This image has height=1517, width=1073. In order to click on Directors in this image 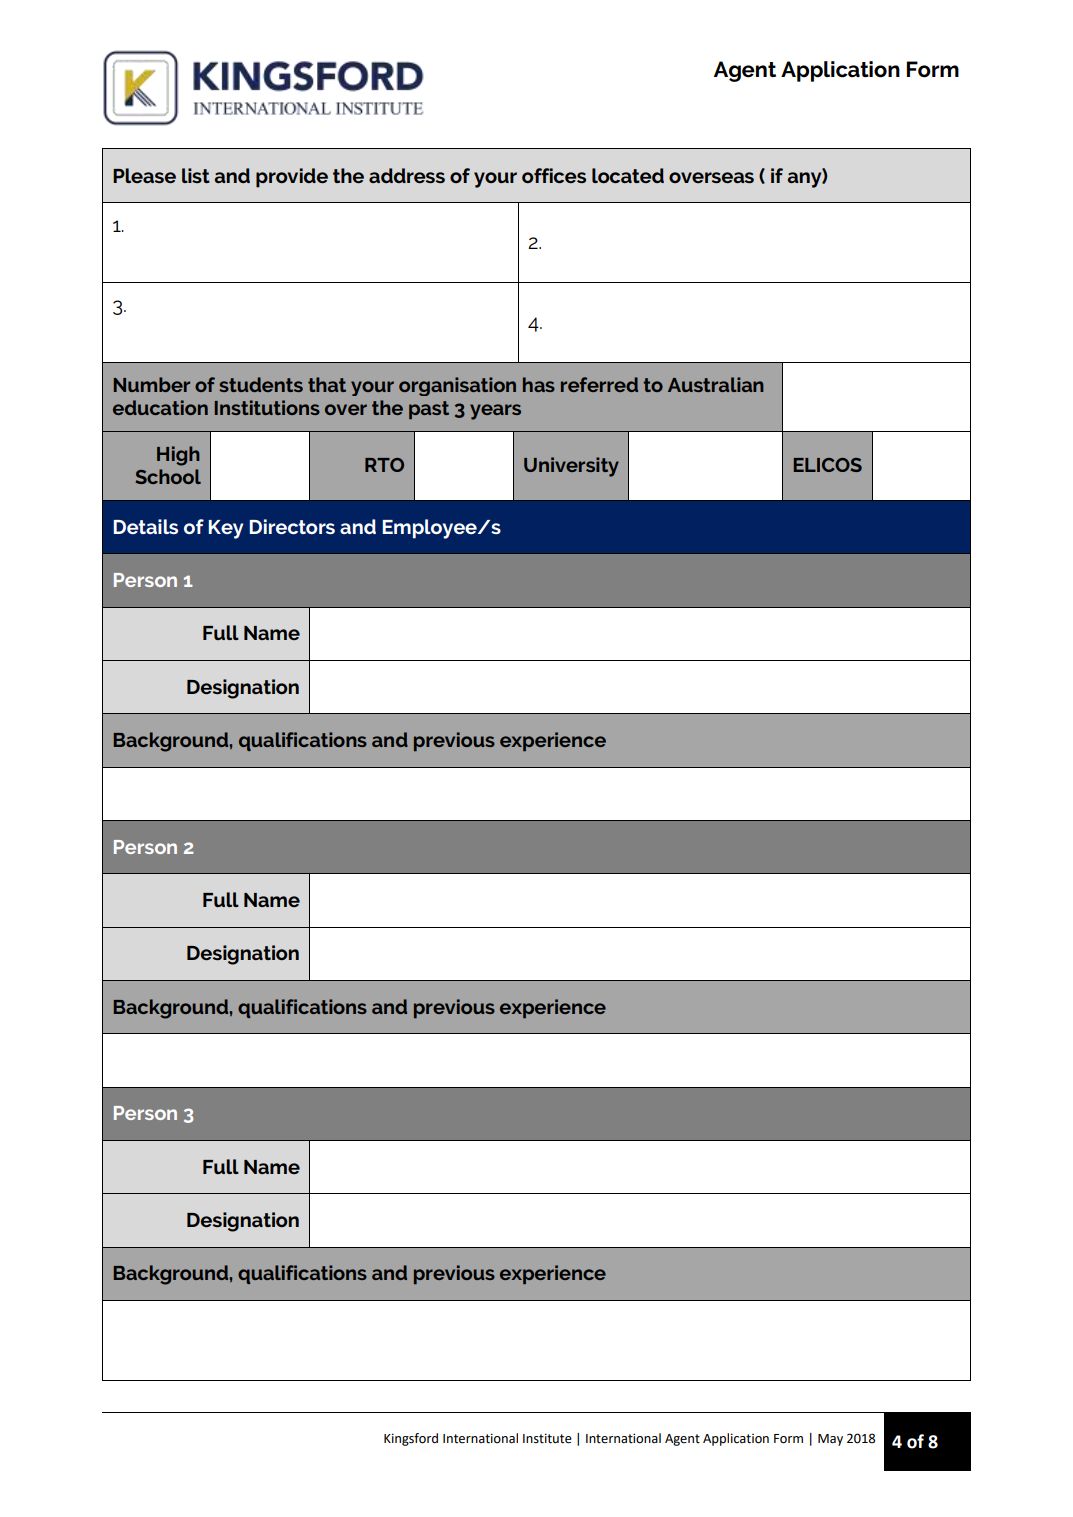, I will do `click(292, 526)`.
